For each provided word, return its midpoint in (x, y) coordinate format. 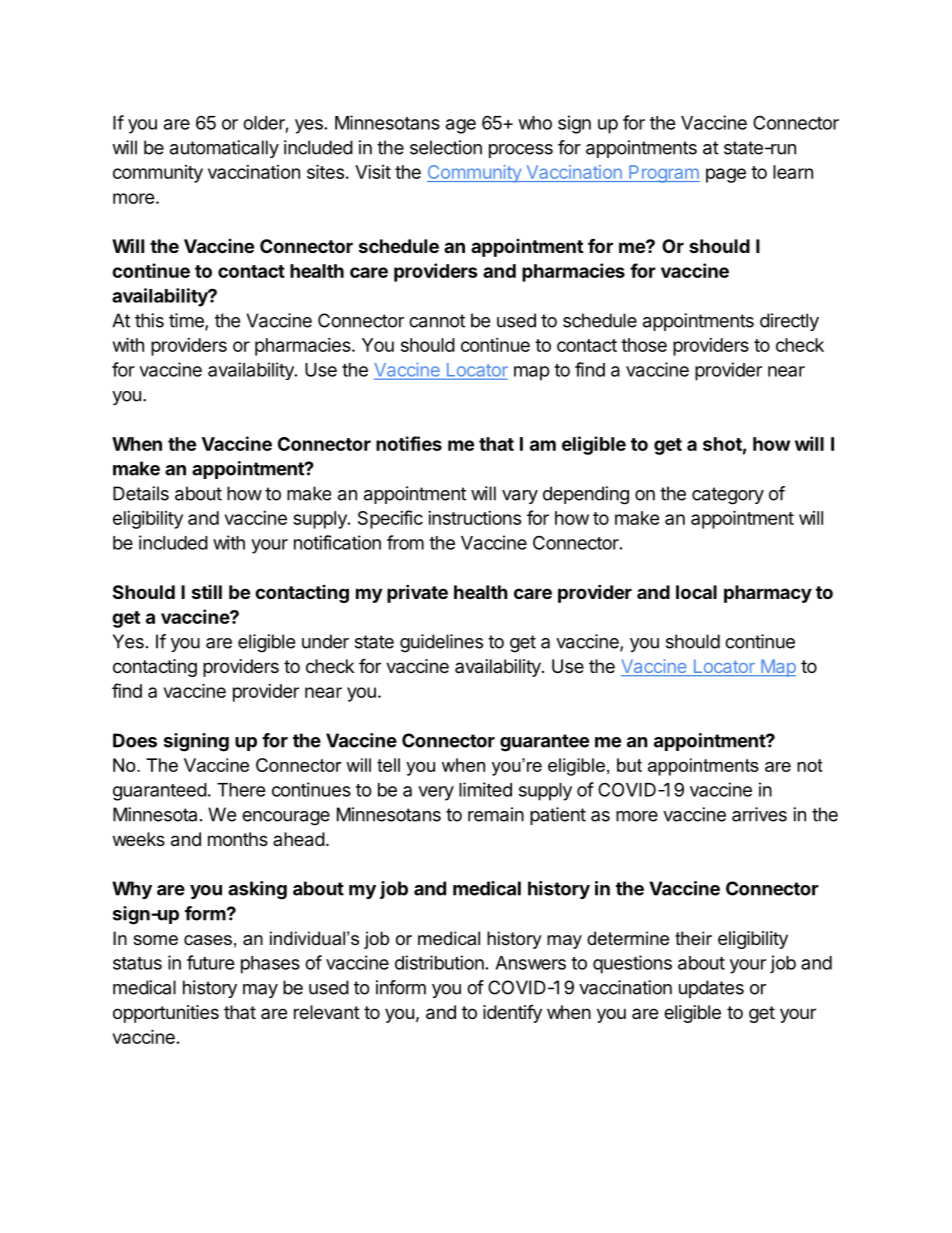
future (211, 962)
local (696, 592)
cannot (437, 321)
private (417, 593)
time (187, 321)
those (644, 345)
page (726, 175)
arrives (759, 814)
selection (446, 147)
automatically (224, 149)
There (241, 790)
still (207, 592)
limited (485, 789)
